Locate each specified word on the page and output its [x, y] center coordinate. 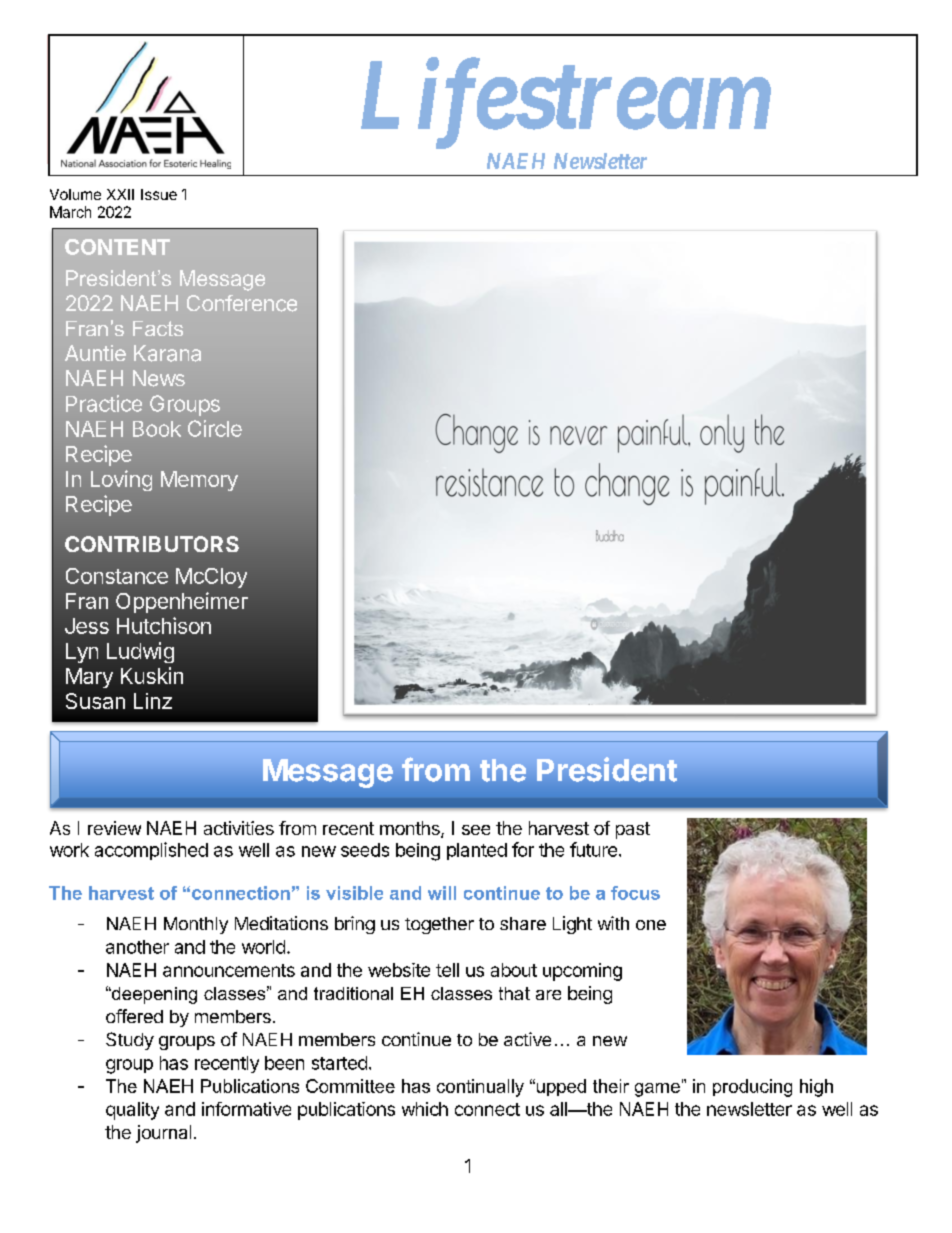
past [633, 830]
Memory [199, 481]
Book [157, 429]
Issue [159, 194]
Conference [242, 303]
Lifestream [566, 105]
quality [132, 1111]
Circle [215, 428]
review [114, 828]
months [411, 829]
